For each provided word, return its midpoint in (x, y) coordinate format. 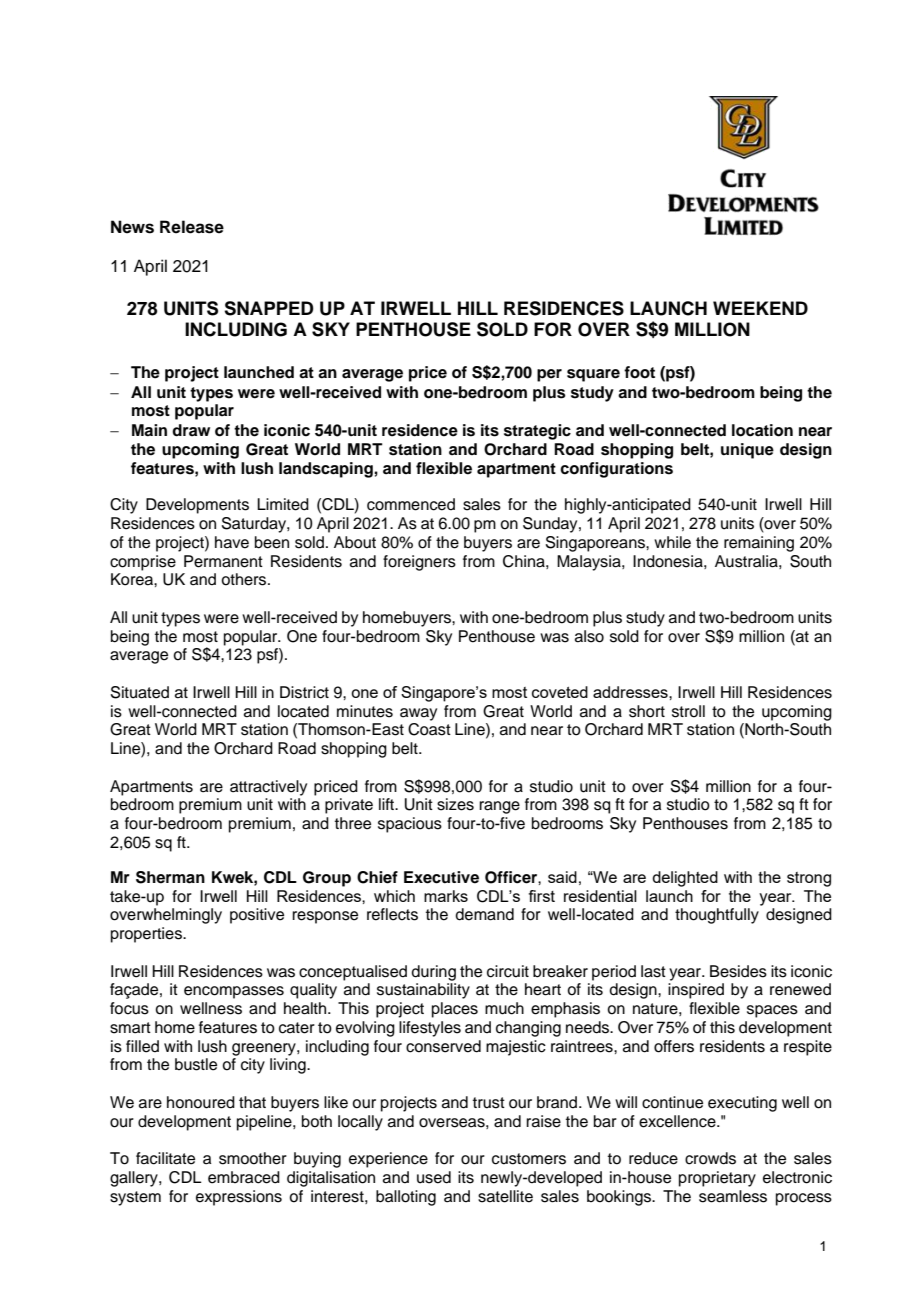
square (593, 375)
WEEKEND (760, 308)
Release (192, 227)
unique (747, 451)
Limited (283, 504)
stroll (688, 711)
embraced (244, 1177)
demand (484, 914)
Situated (140, 692)
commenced (411, 504)
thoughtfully (717, 916)
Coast (429, 729)
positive (257, 916)
